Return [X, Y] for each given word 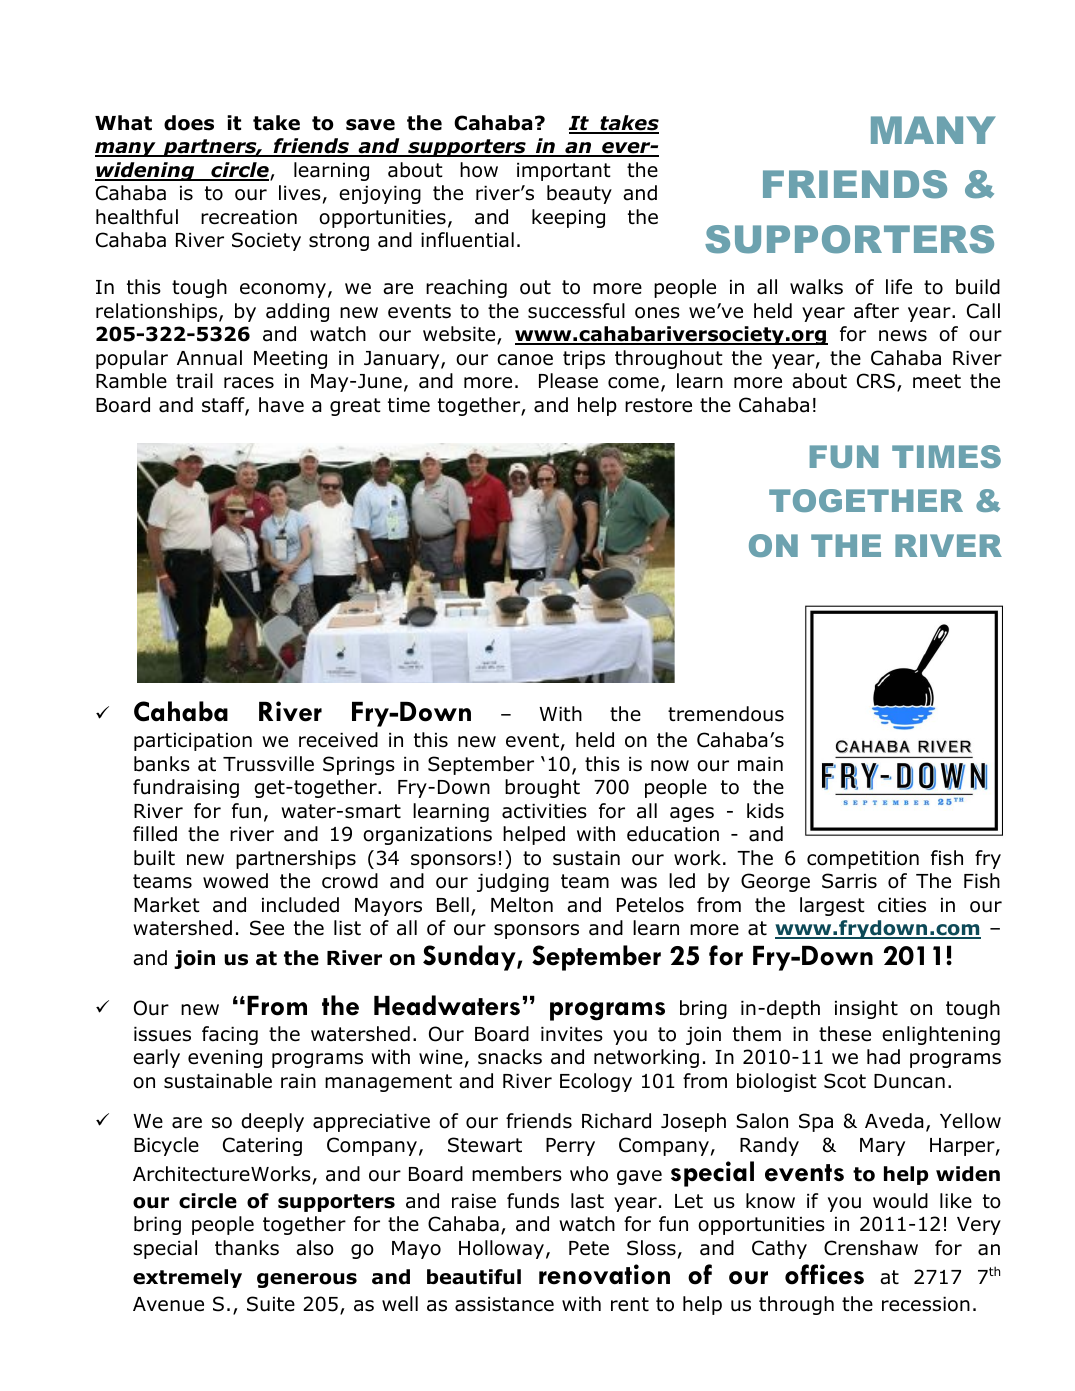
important [564, 172]
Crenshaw [871, 1248]
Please [568, 381]
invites [572, 1034]
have [281, 405]
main [760, 764]
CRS [876, 381]
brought [542, 788]
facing [230, 1035]
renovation [604, 1274]
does [189, 123]
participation [193, 742]
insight [866, 1009]
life [899, 287]
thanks [247, 1248]
